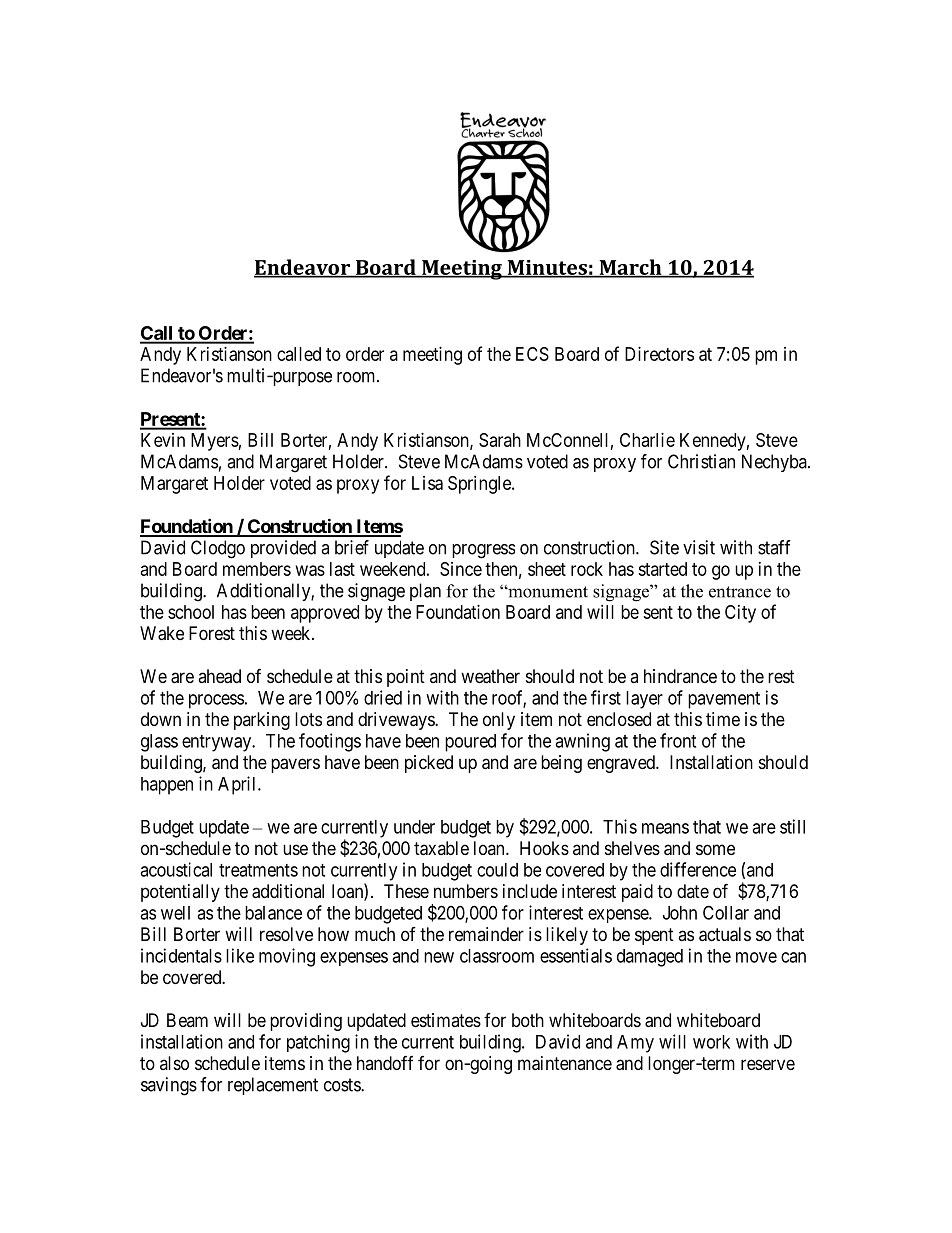 Image resolution: width=952 pixels, height=1233 pixels. I want to click on pavement, so click(724, 700).
